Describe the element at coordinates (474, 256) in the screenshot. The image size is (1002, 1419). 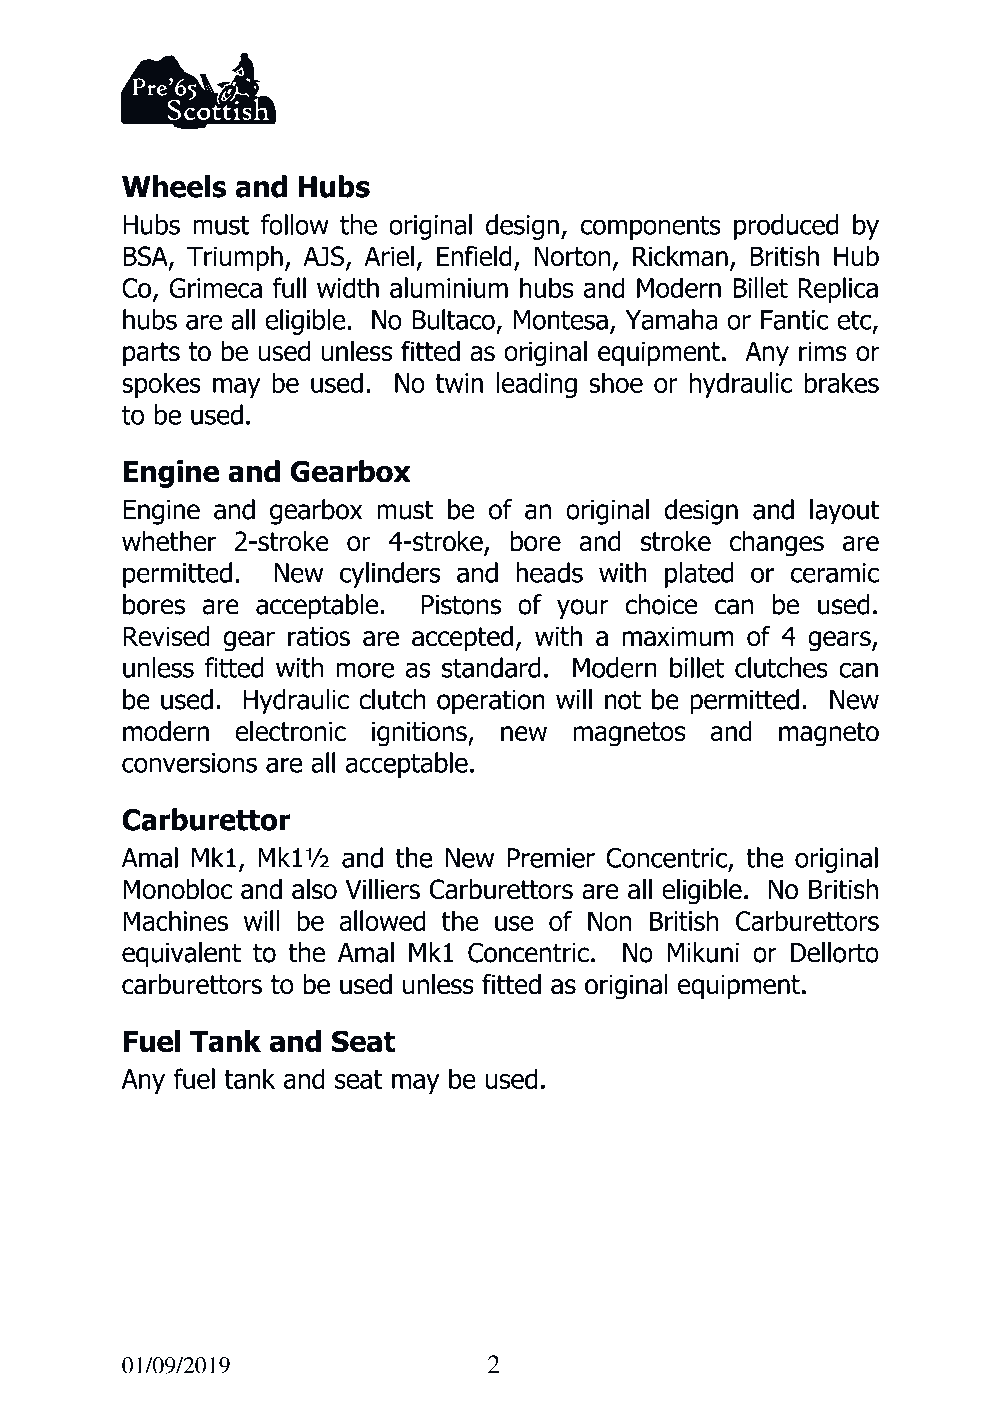
I see `Enfield` at that location.
